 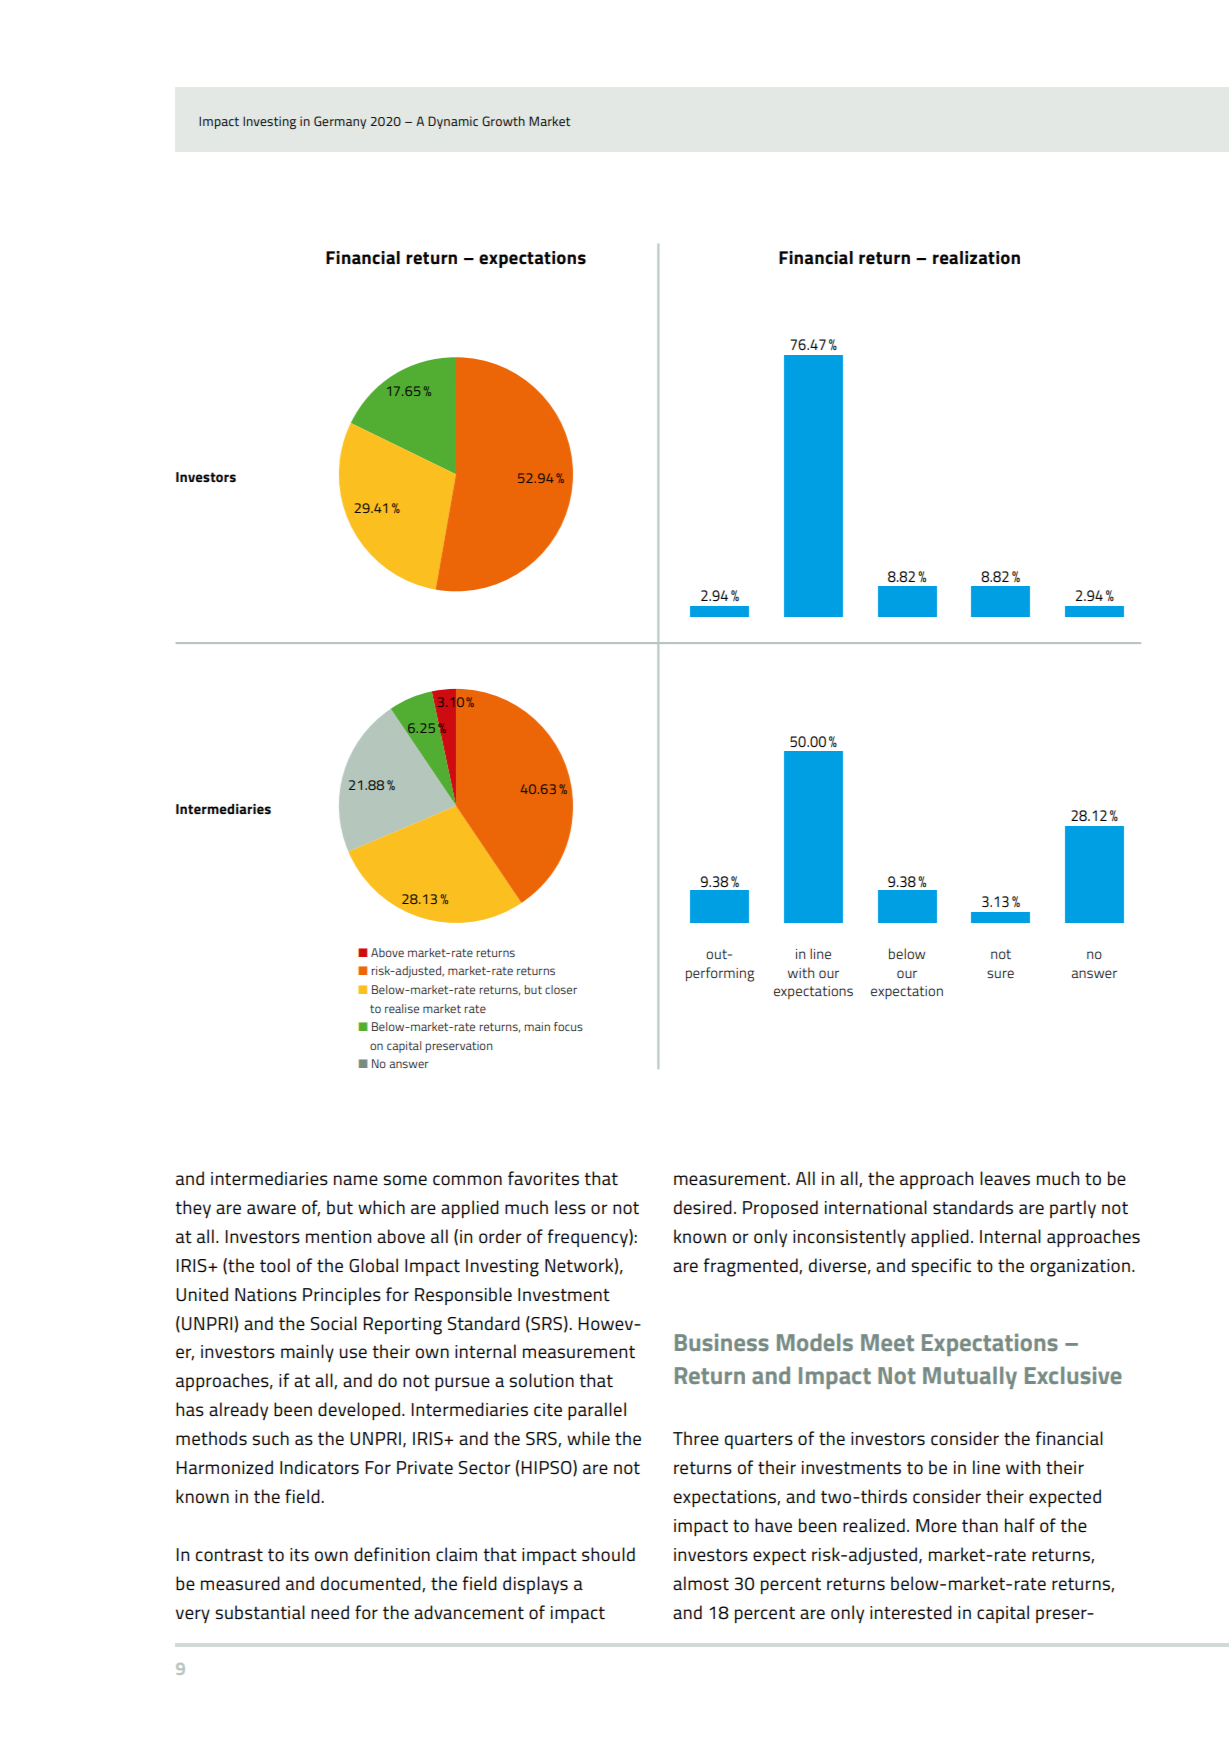 I want to click on realise, so click(x=402, y=1008).
